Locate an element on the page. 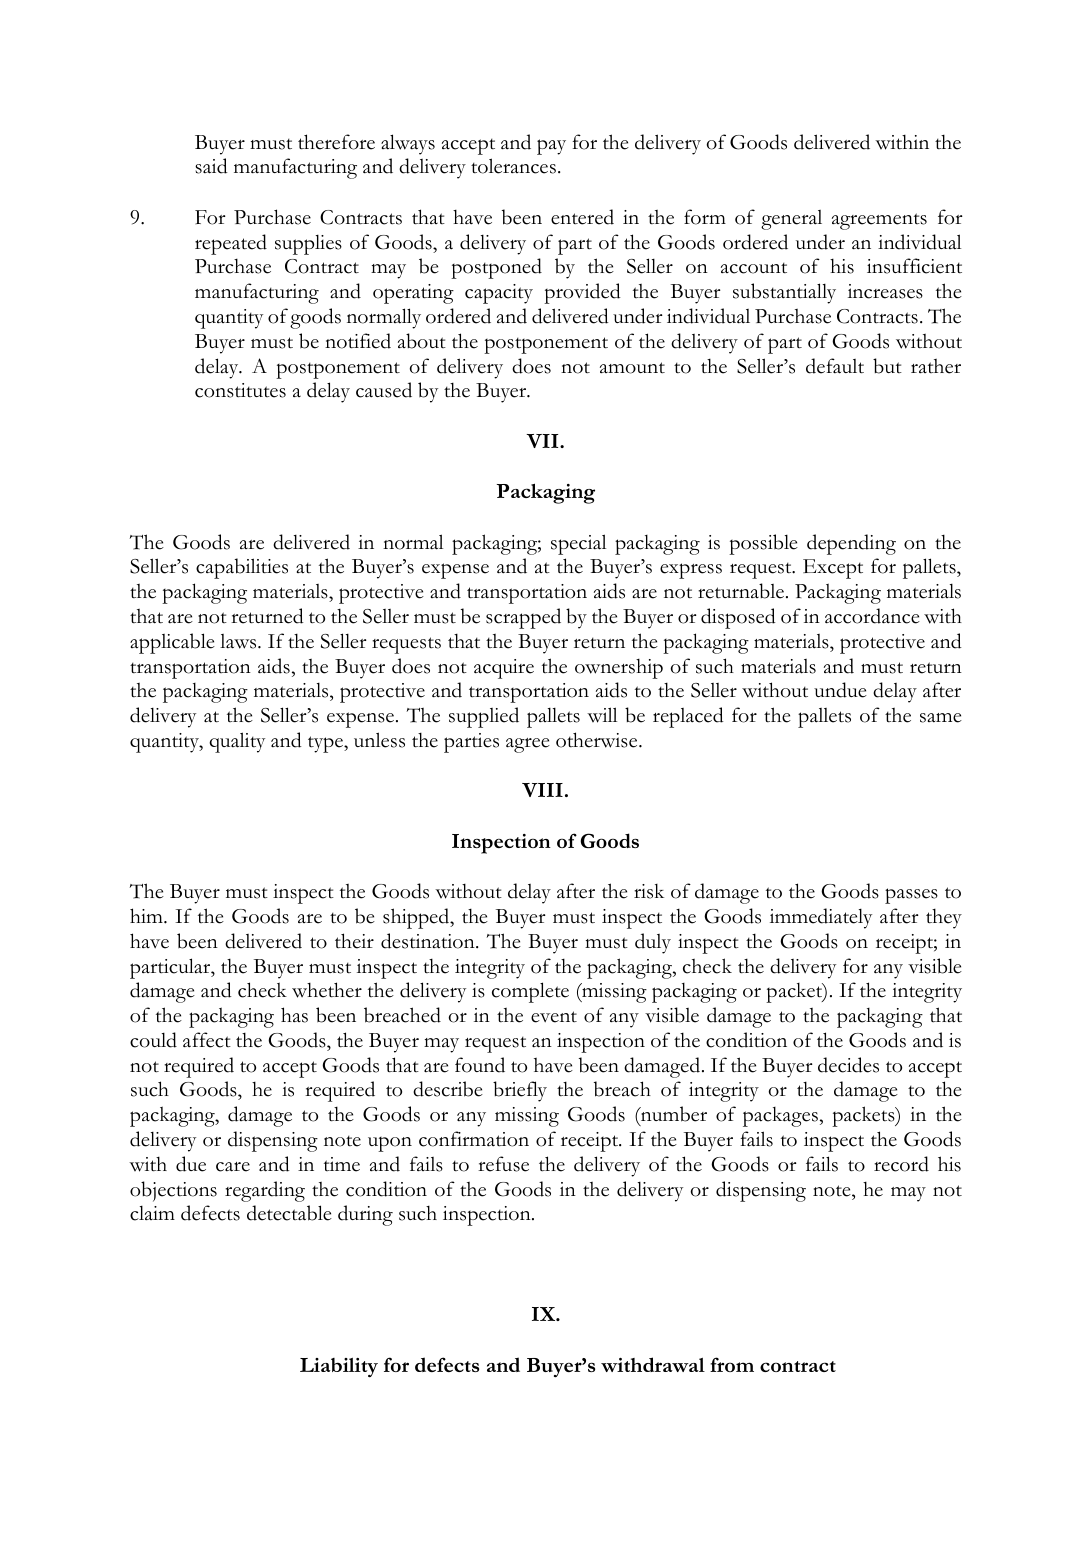 This image has height=1545, width=1092. Liability is located at coordinates (339, 1368).
